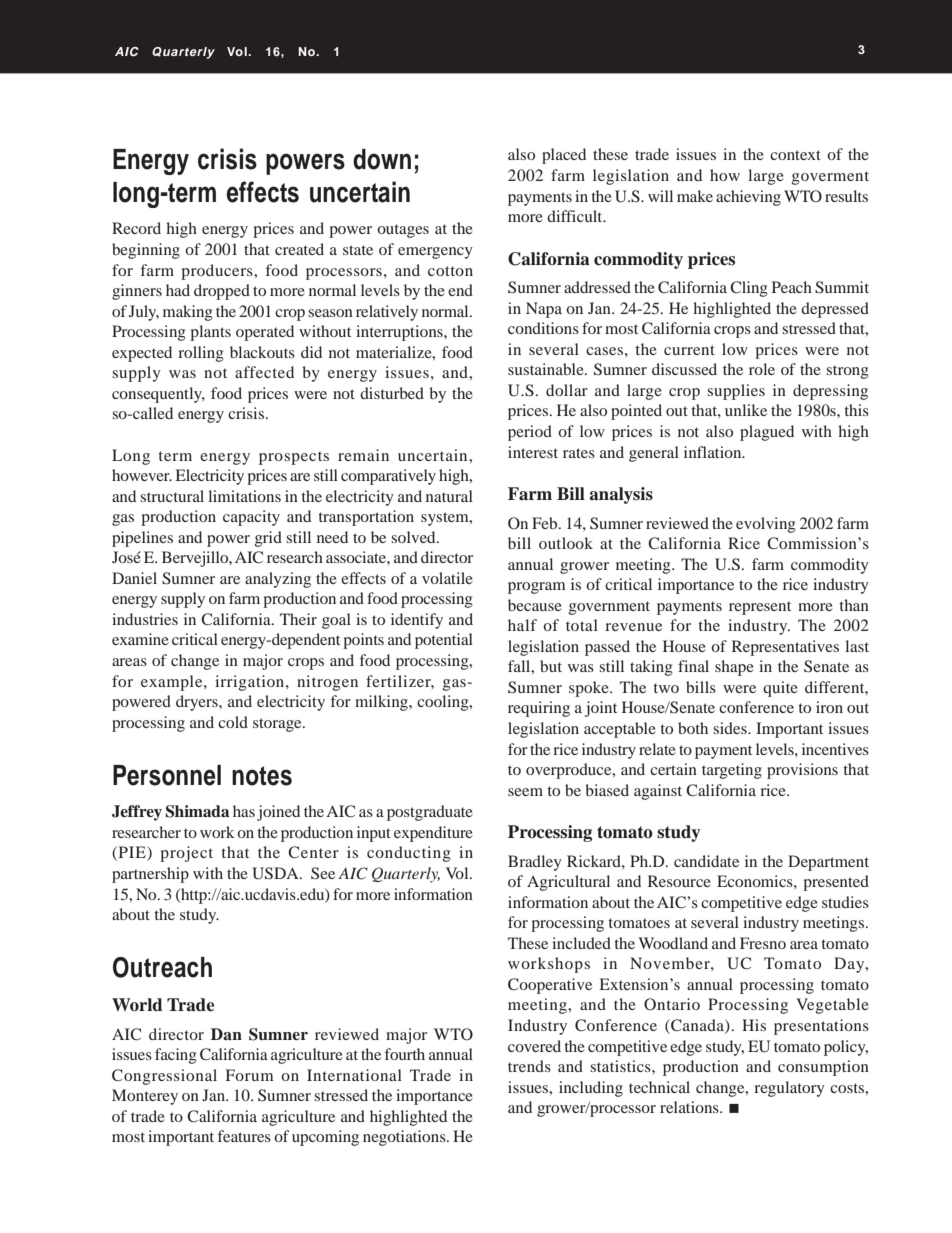 The width and height of the screenshot is (952, 1233). Describe the element at coordinates (529, 1066) in the screenshot. I see `trends` at that location.
